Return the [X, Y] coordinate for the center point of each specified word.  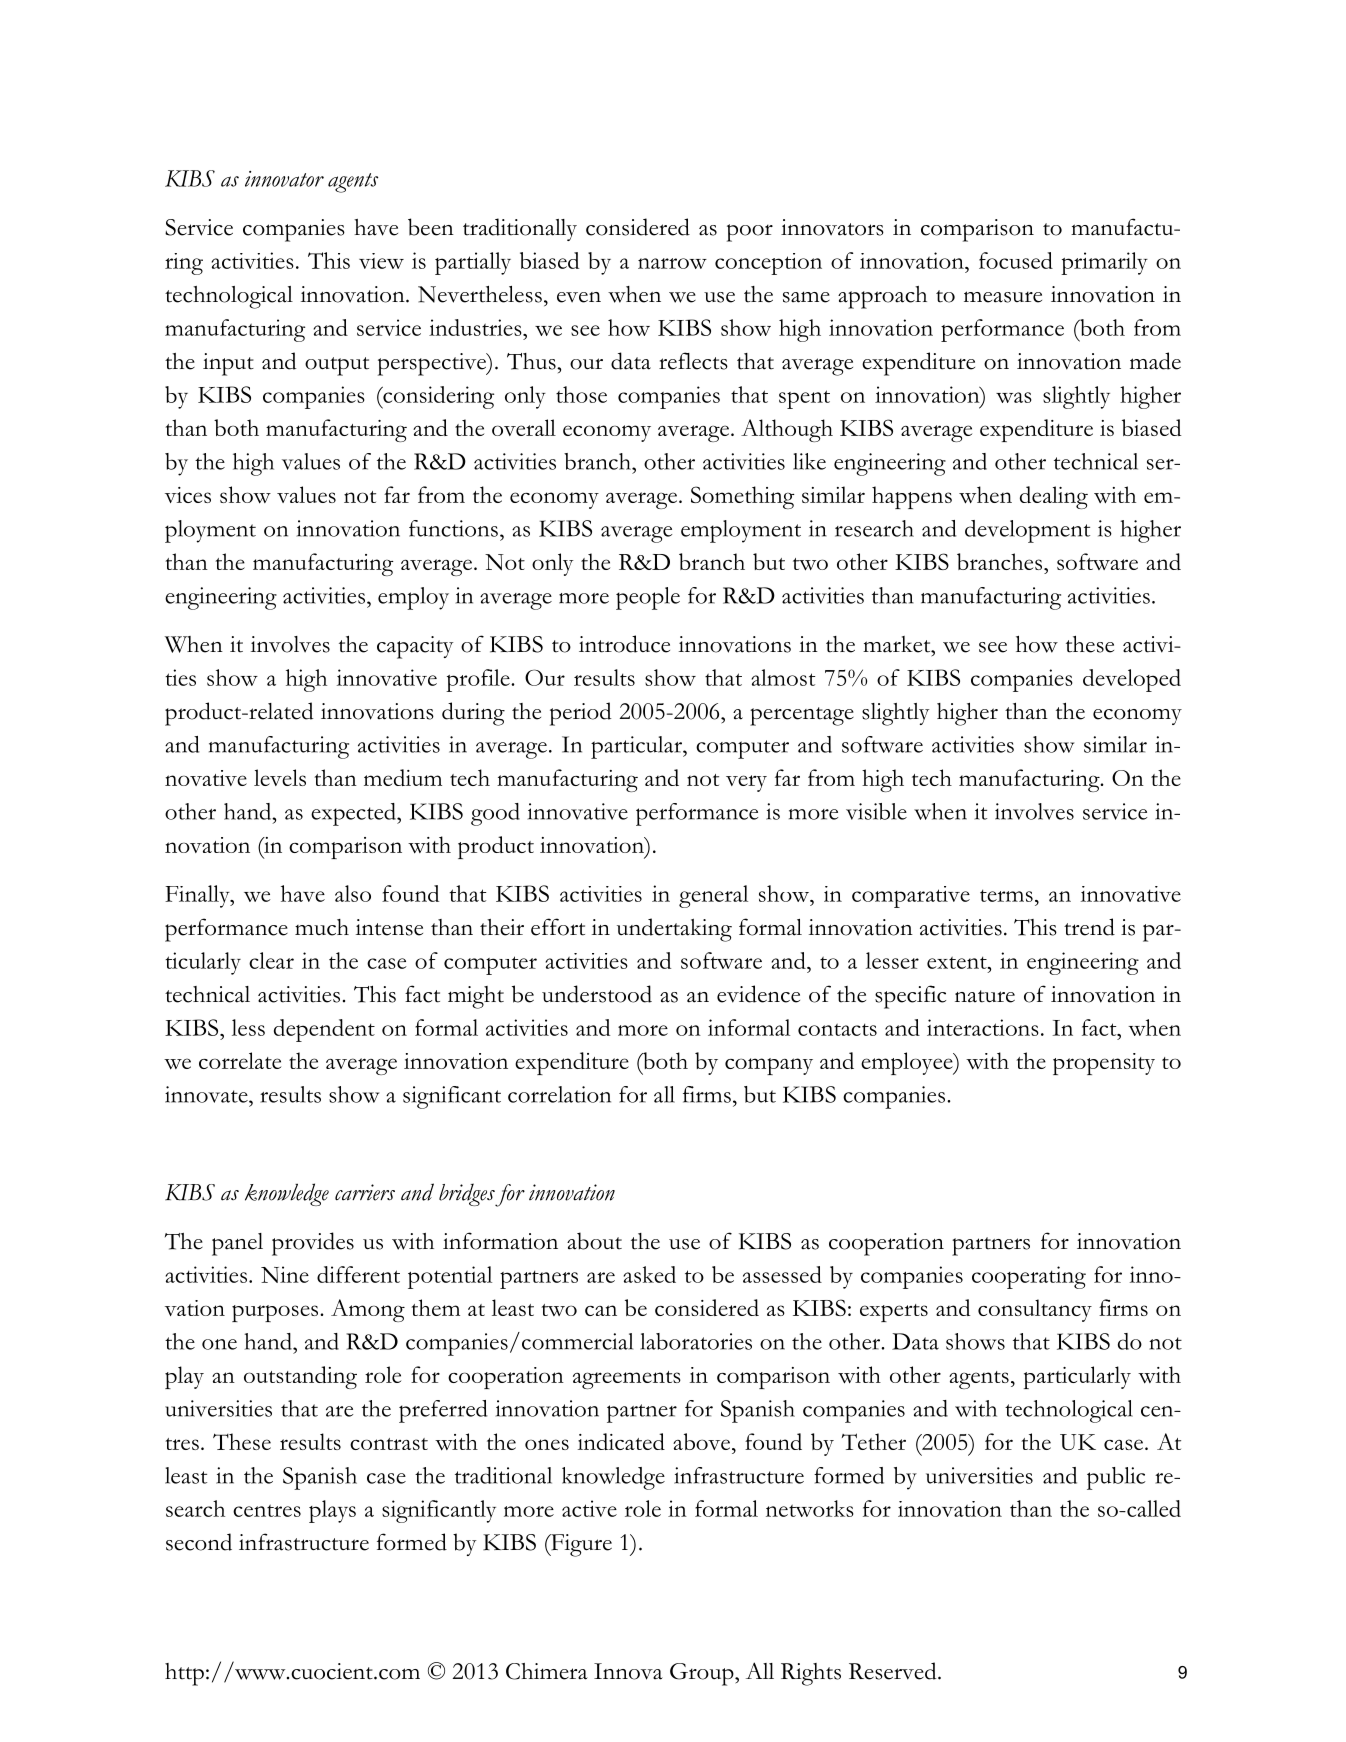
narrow [672, 263]
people [648, 598]
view [381, 261]
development [1027, 531]
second [199, 1542]
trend [1089, 927]
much [322, 927]
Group [703, 1674]
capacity [415, 647]
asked [650, 1274]
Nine [285, 1274]
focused [1016, 260]
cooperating [1029, 1277]
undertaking [674, 930]
